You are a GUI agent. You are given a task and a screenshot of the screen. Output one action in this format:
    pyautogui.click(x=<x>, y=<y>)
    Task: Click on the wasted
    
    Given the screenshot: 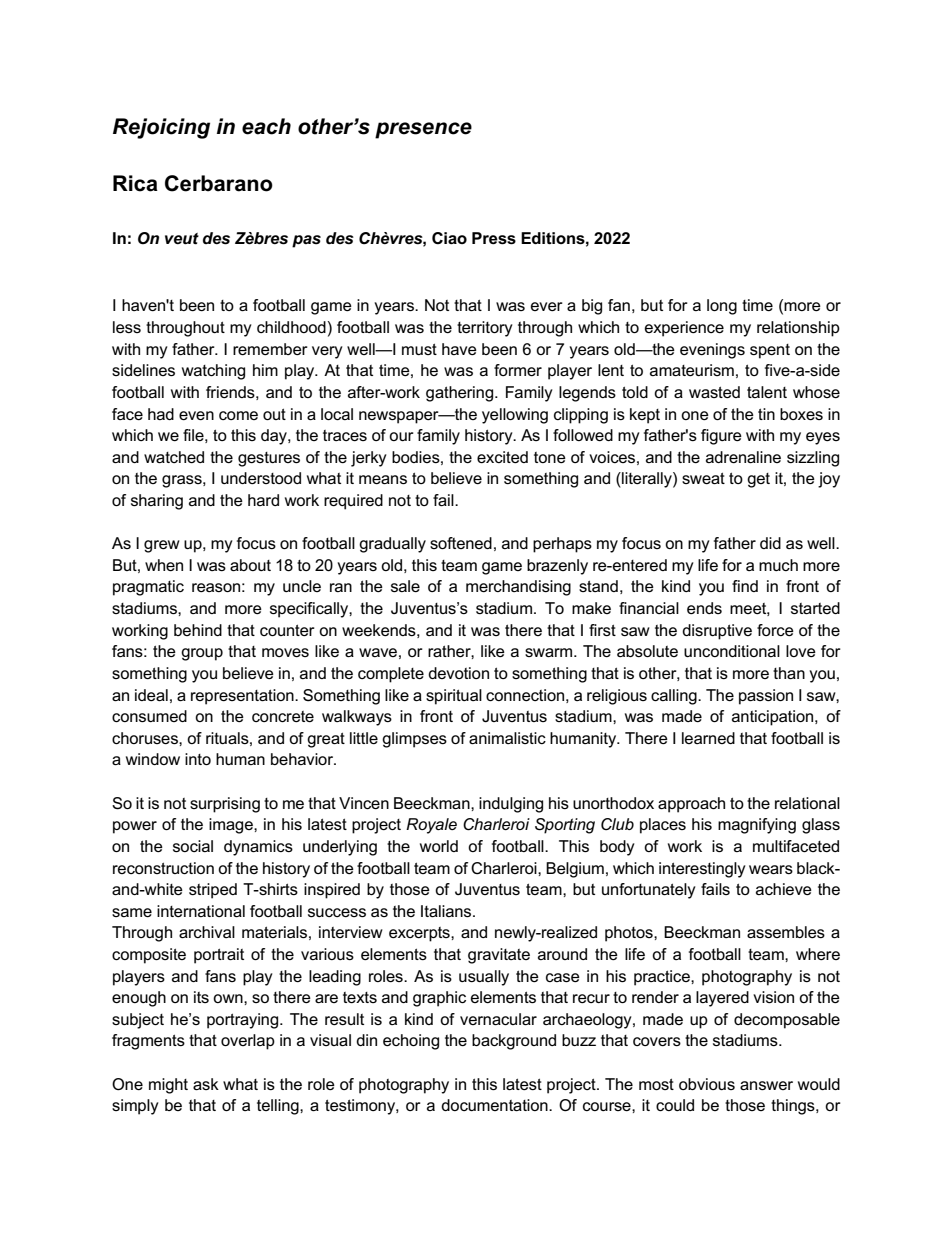 What is the action you would take?
    pyautogui.click(x=714, y=392)
